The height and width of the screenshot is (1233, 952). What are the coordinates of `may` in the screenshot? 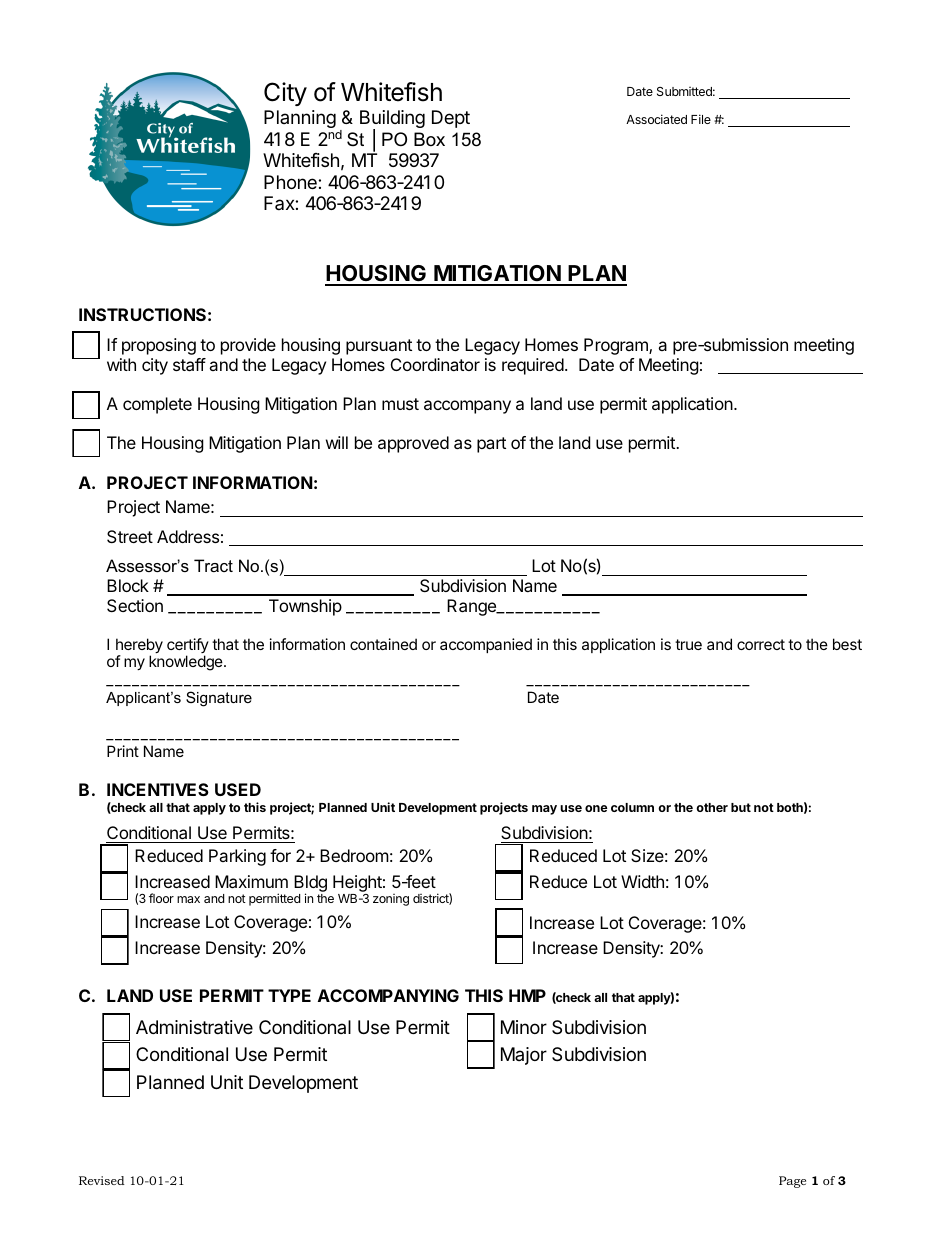 It's located at (544, 810).
